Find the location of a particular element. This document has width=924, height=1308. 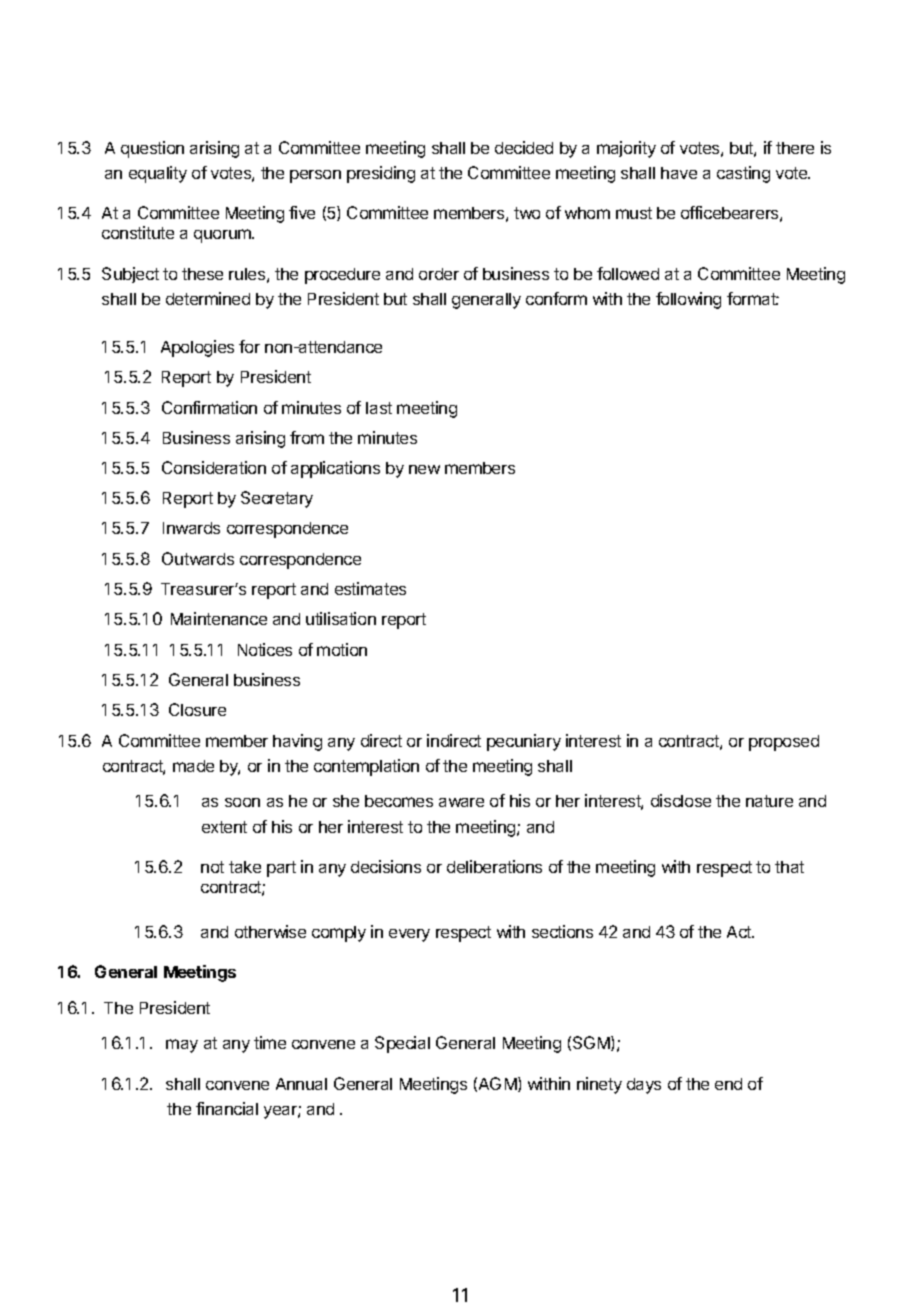

casting is located at coordinates (743, 174).
